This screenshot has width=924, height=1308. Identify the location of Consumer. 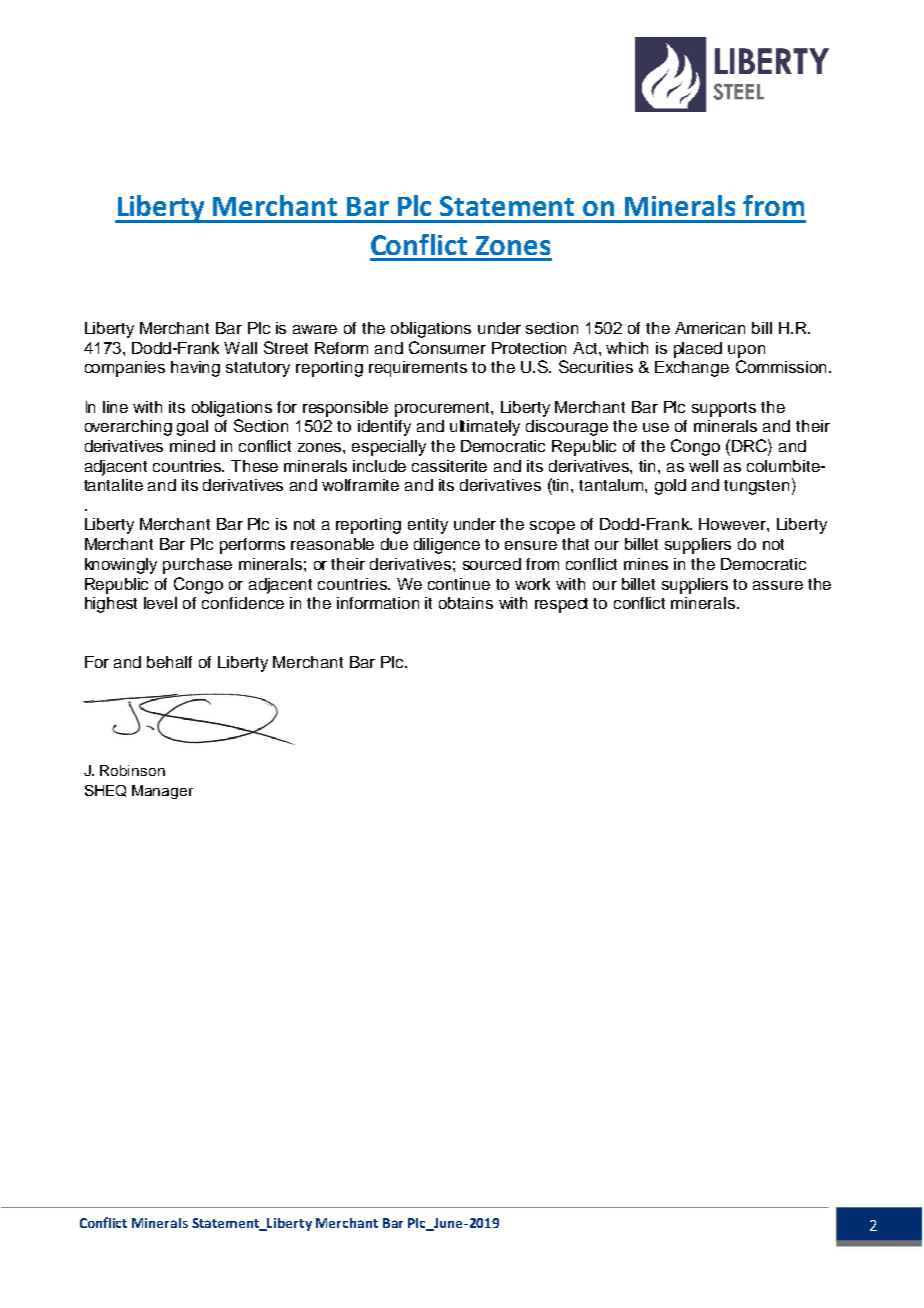
(447, 347).
